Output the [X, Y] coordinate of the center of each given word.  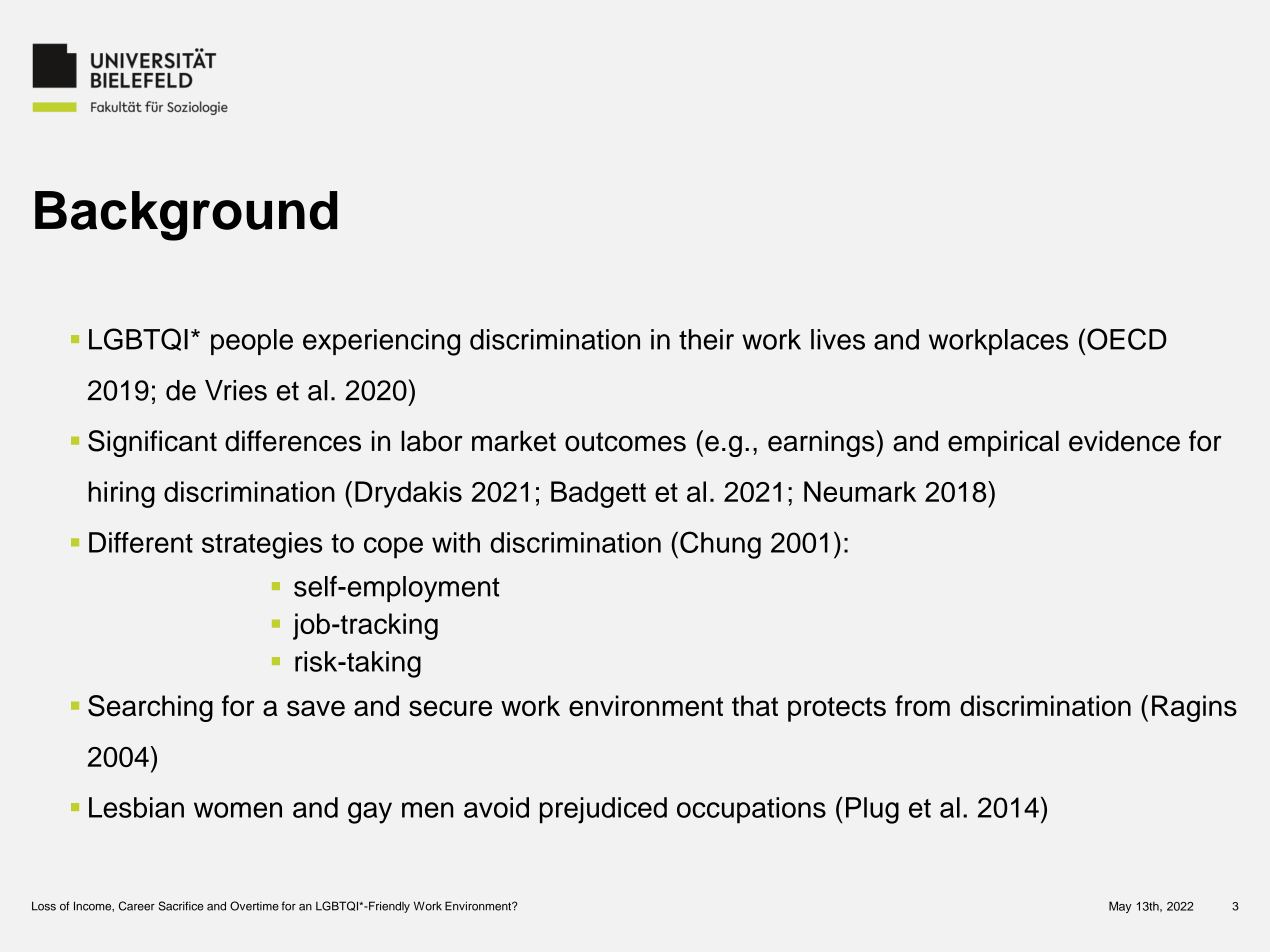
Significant [152, 443]
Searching [150, 708]
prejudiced [603, 810]
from [922, 705]
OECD [1127, 339]
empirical [1003, 443]
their [706, 339]
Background [186, 216]
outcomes [625, 442]
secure [450, 708]
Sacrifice [181, 906]
